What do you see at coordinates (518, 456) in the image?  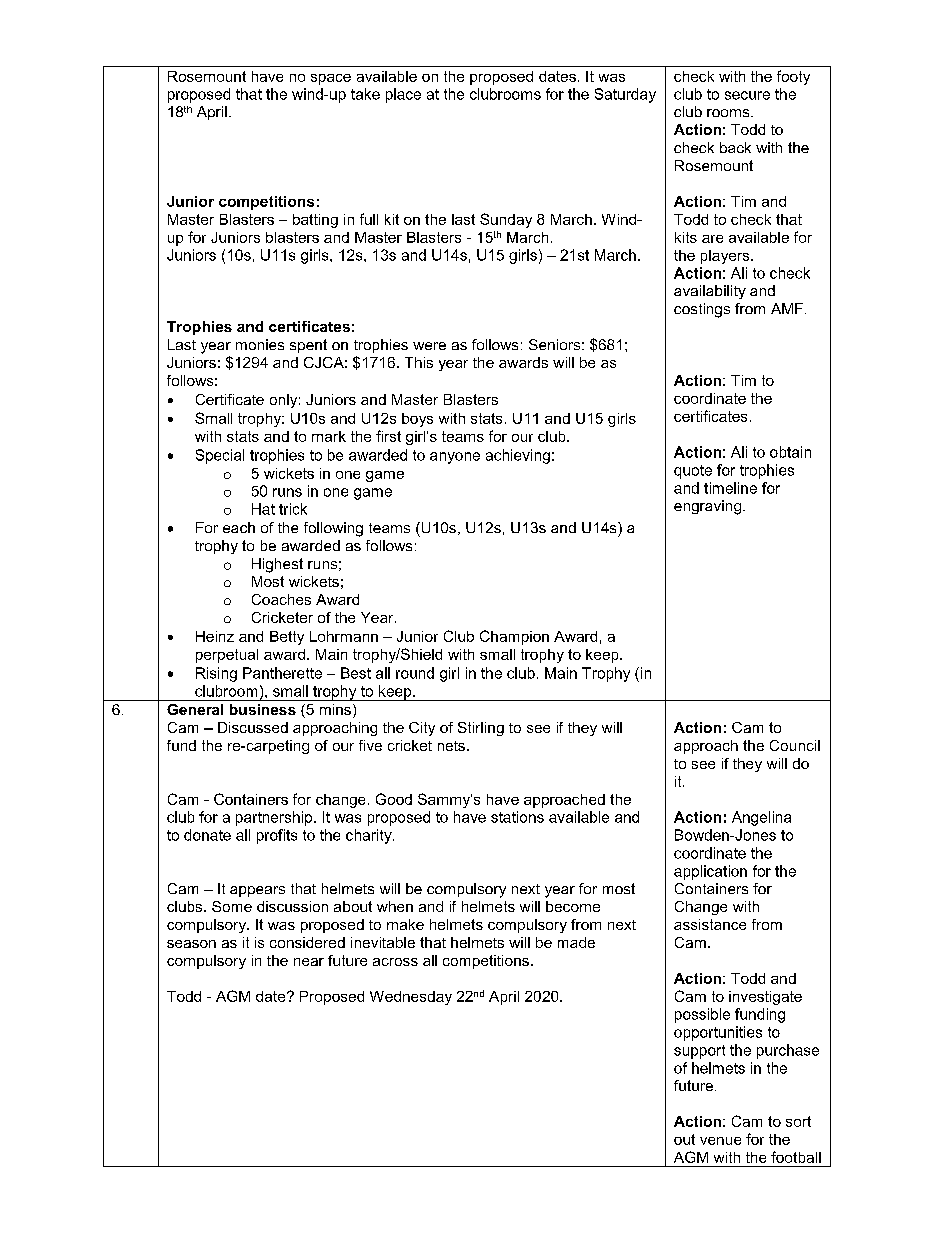 I see `achieving` at bounding box center [518, 456].
